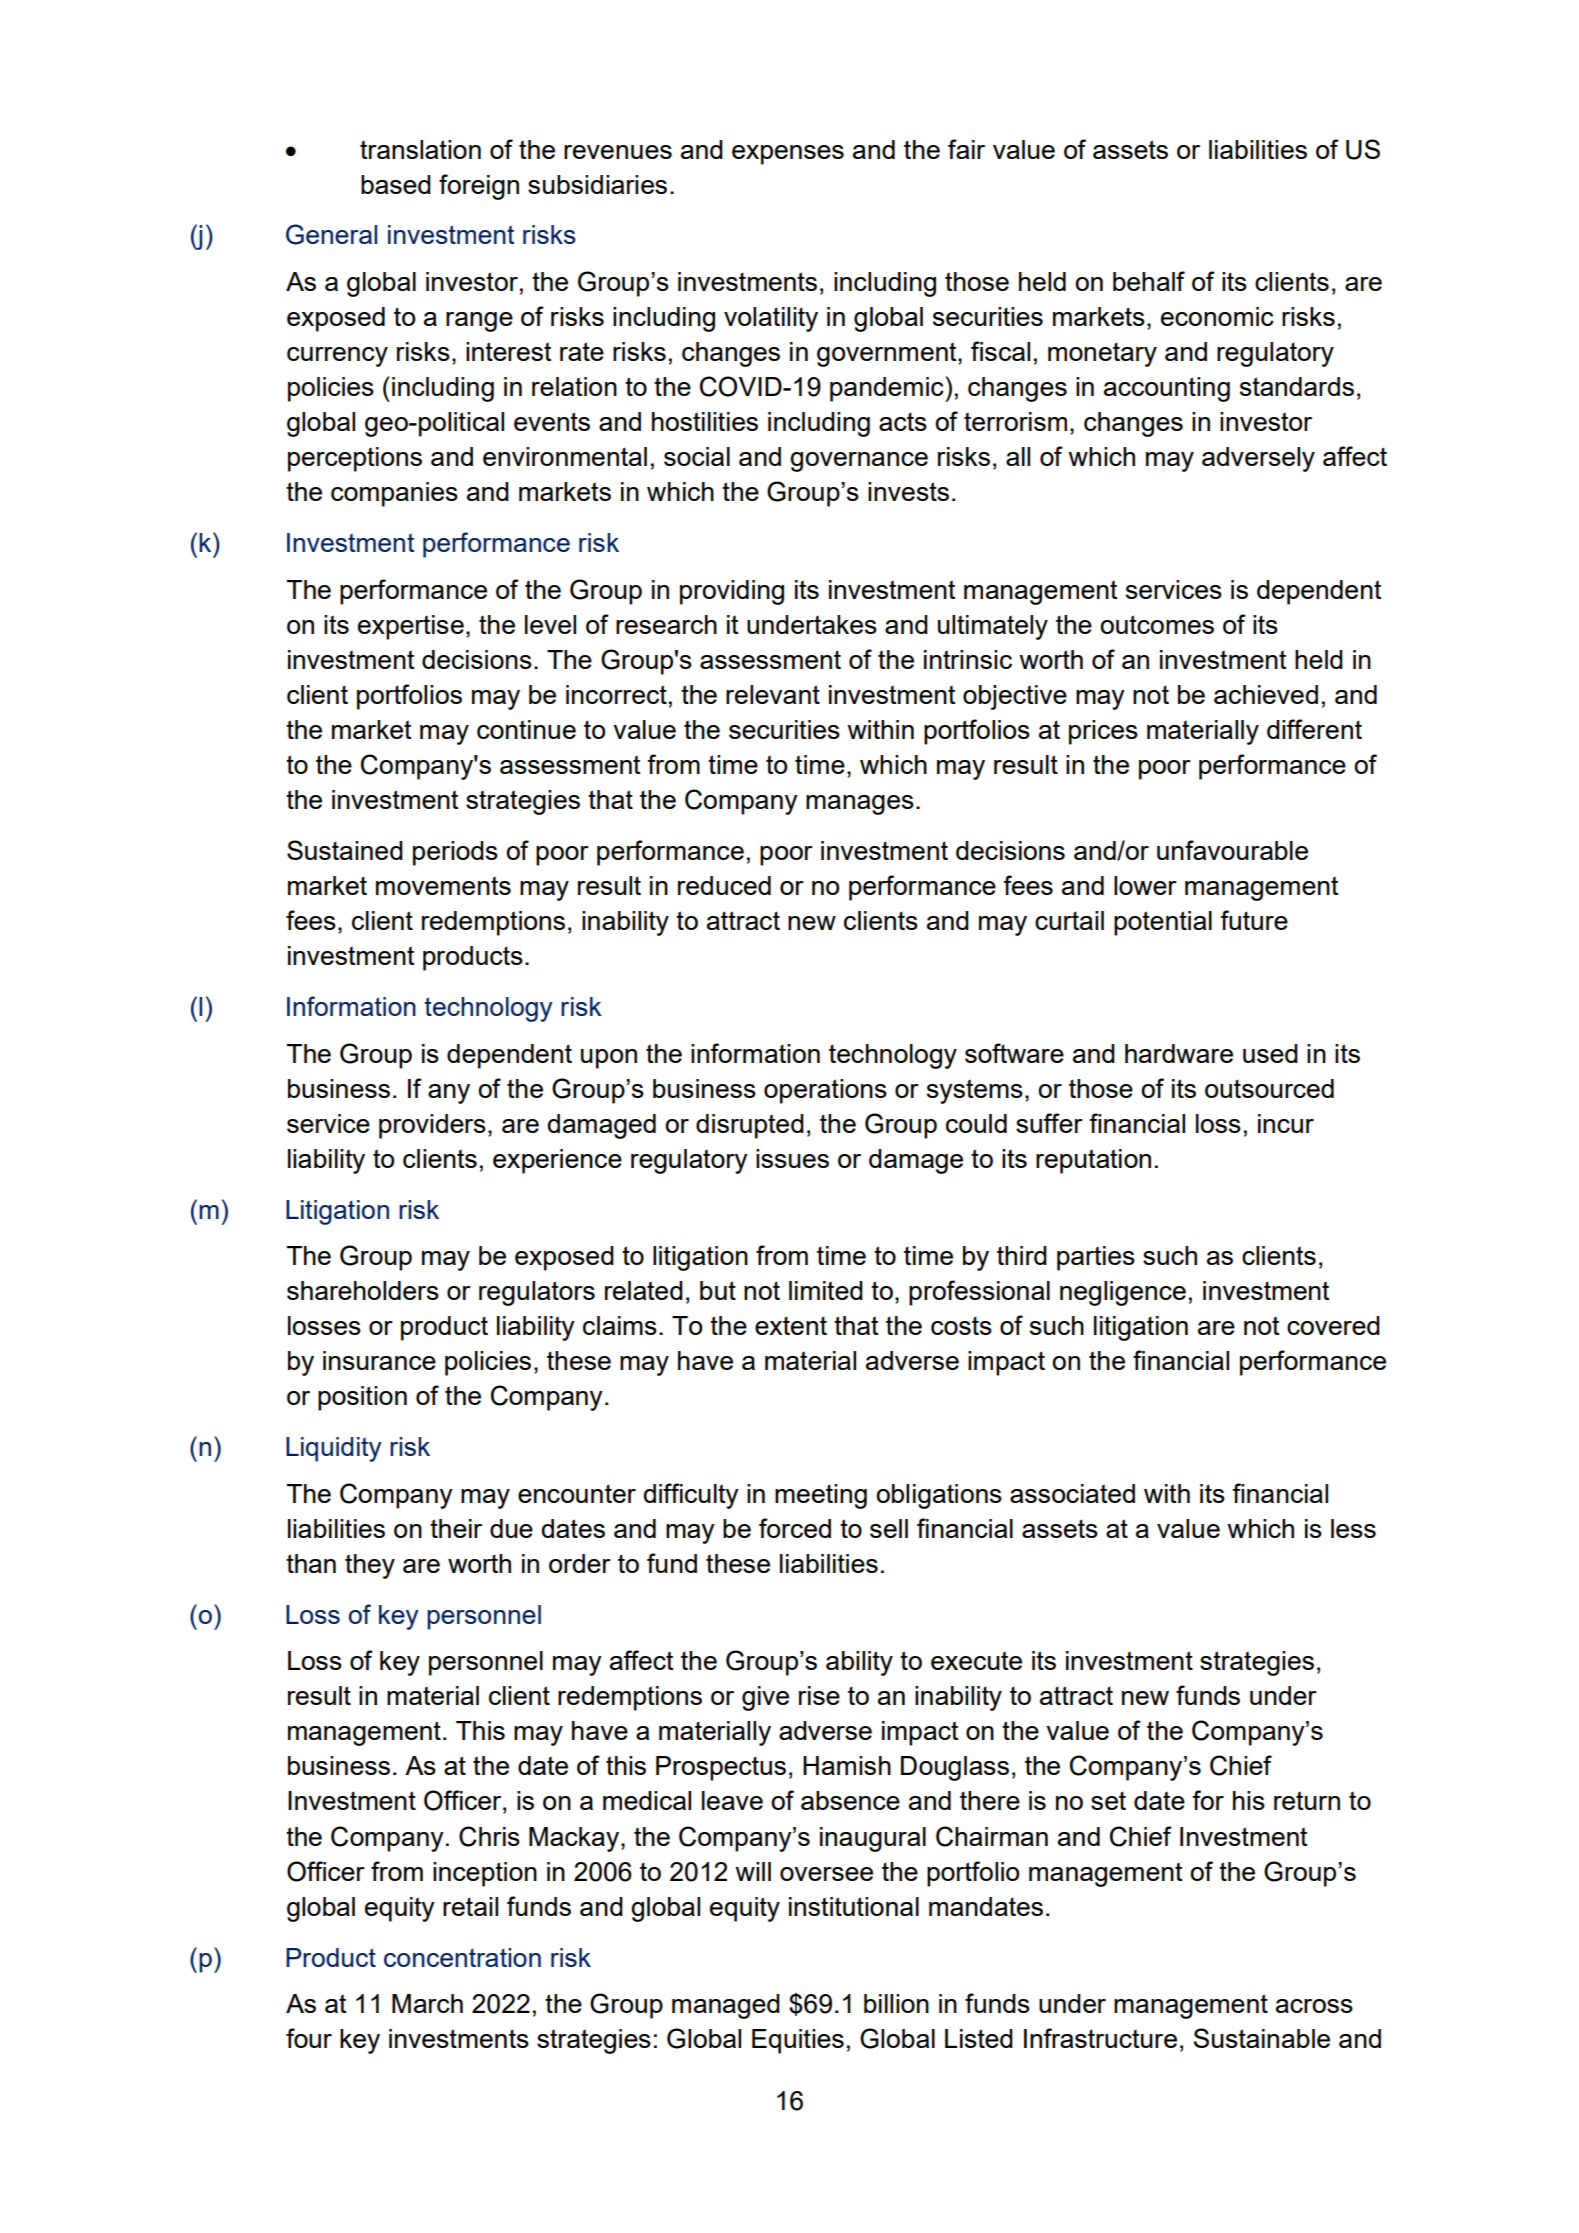 Image resolution: width=1579 pixels, height=2233 pixels. What do you see at coordinates (396, 184) in the page?
I see `based` at bounding box center [396, 184].
